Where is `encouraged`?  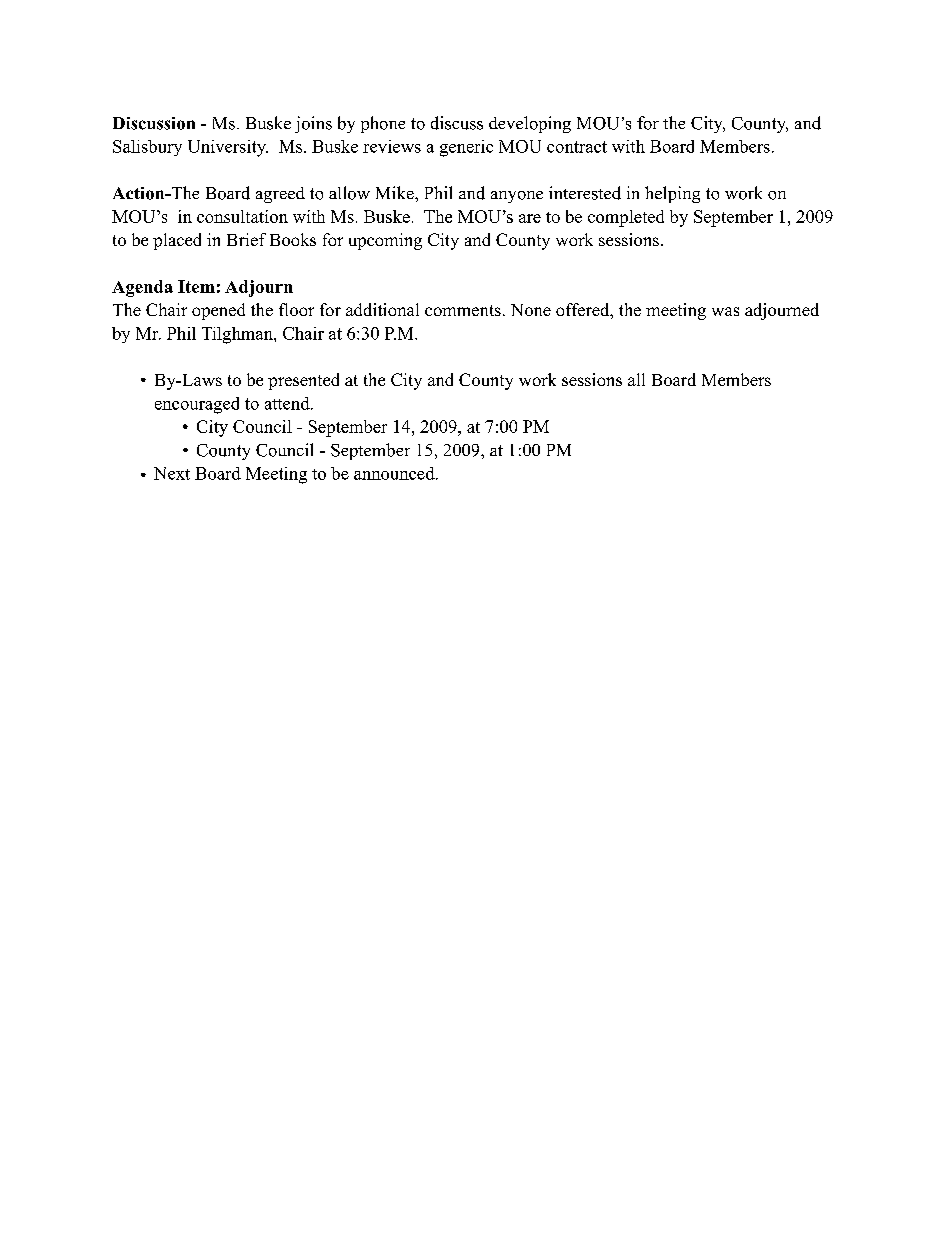
encouraged is located at coordinates (197, 405).
